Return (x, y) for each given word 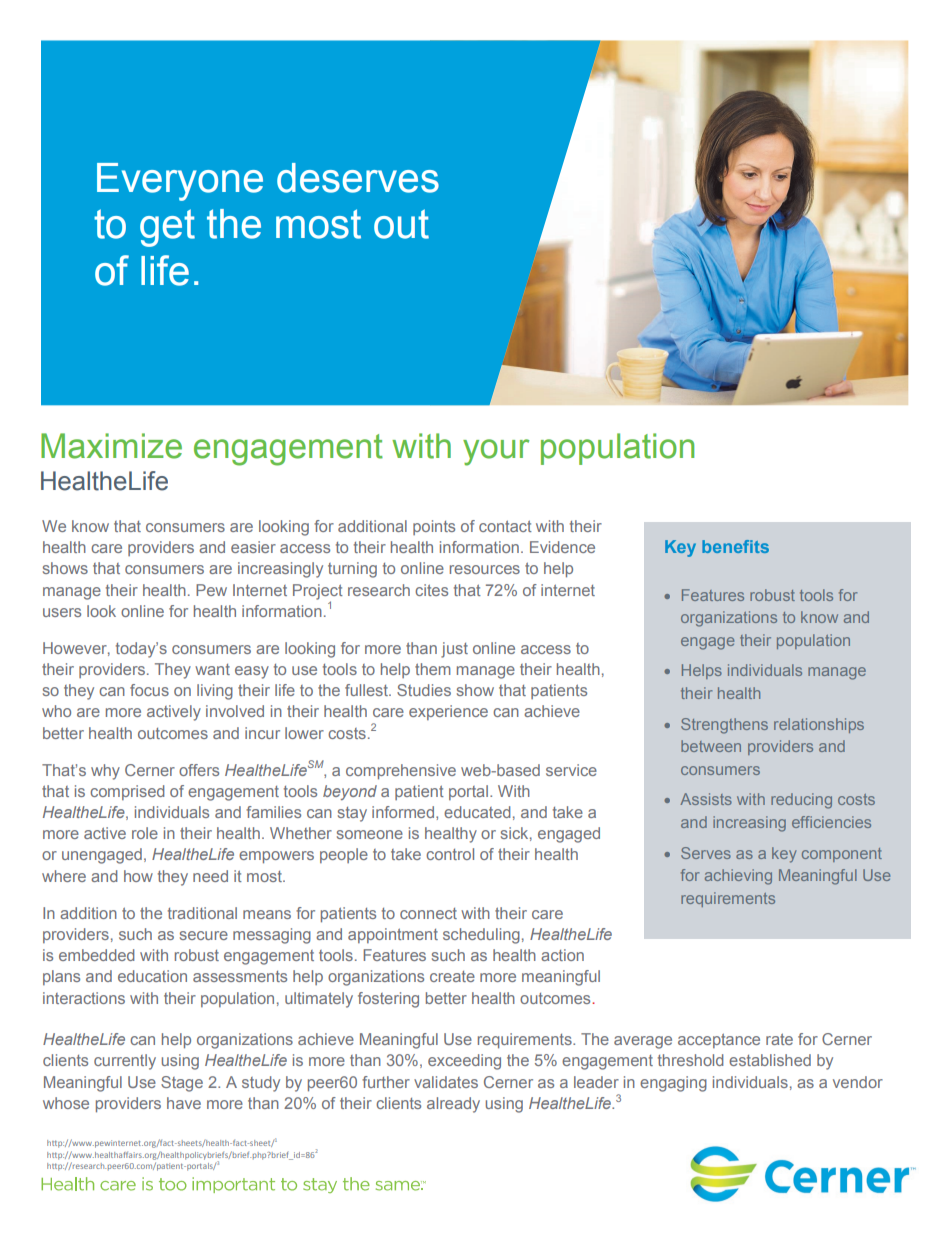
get (167, 228)
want (212, 669)
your (496, 452)
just (454, 650)
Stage (182, 1084)
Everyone (180, 182)
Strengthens (724, 726)
